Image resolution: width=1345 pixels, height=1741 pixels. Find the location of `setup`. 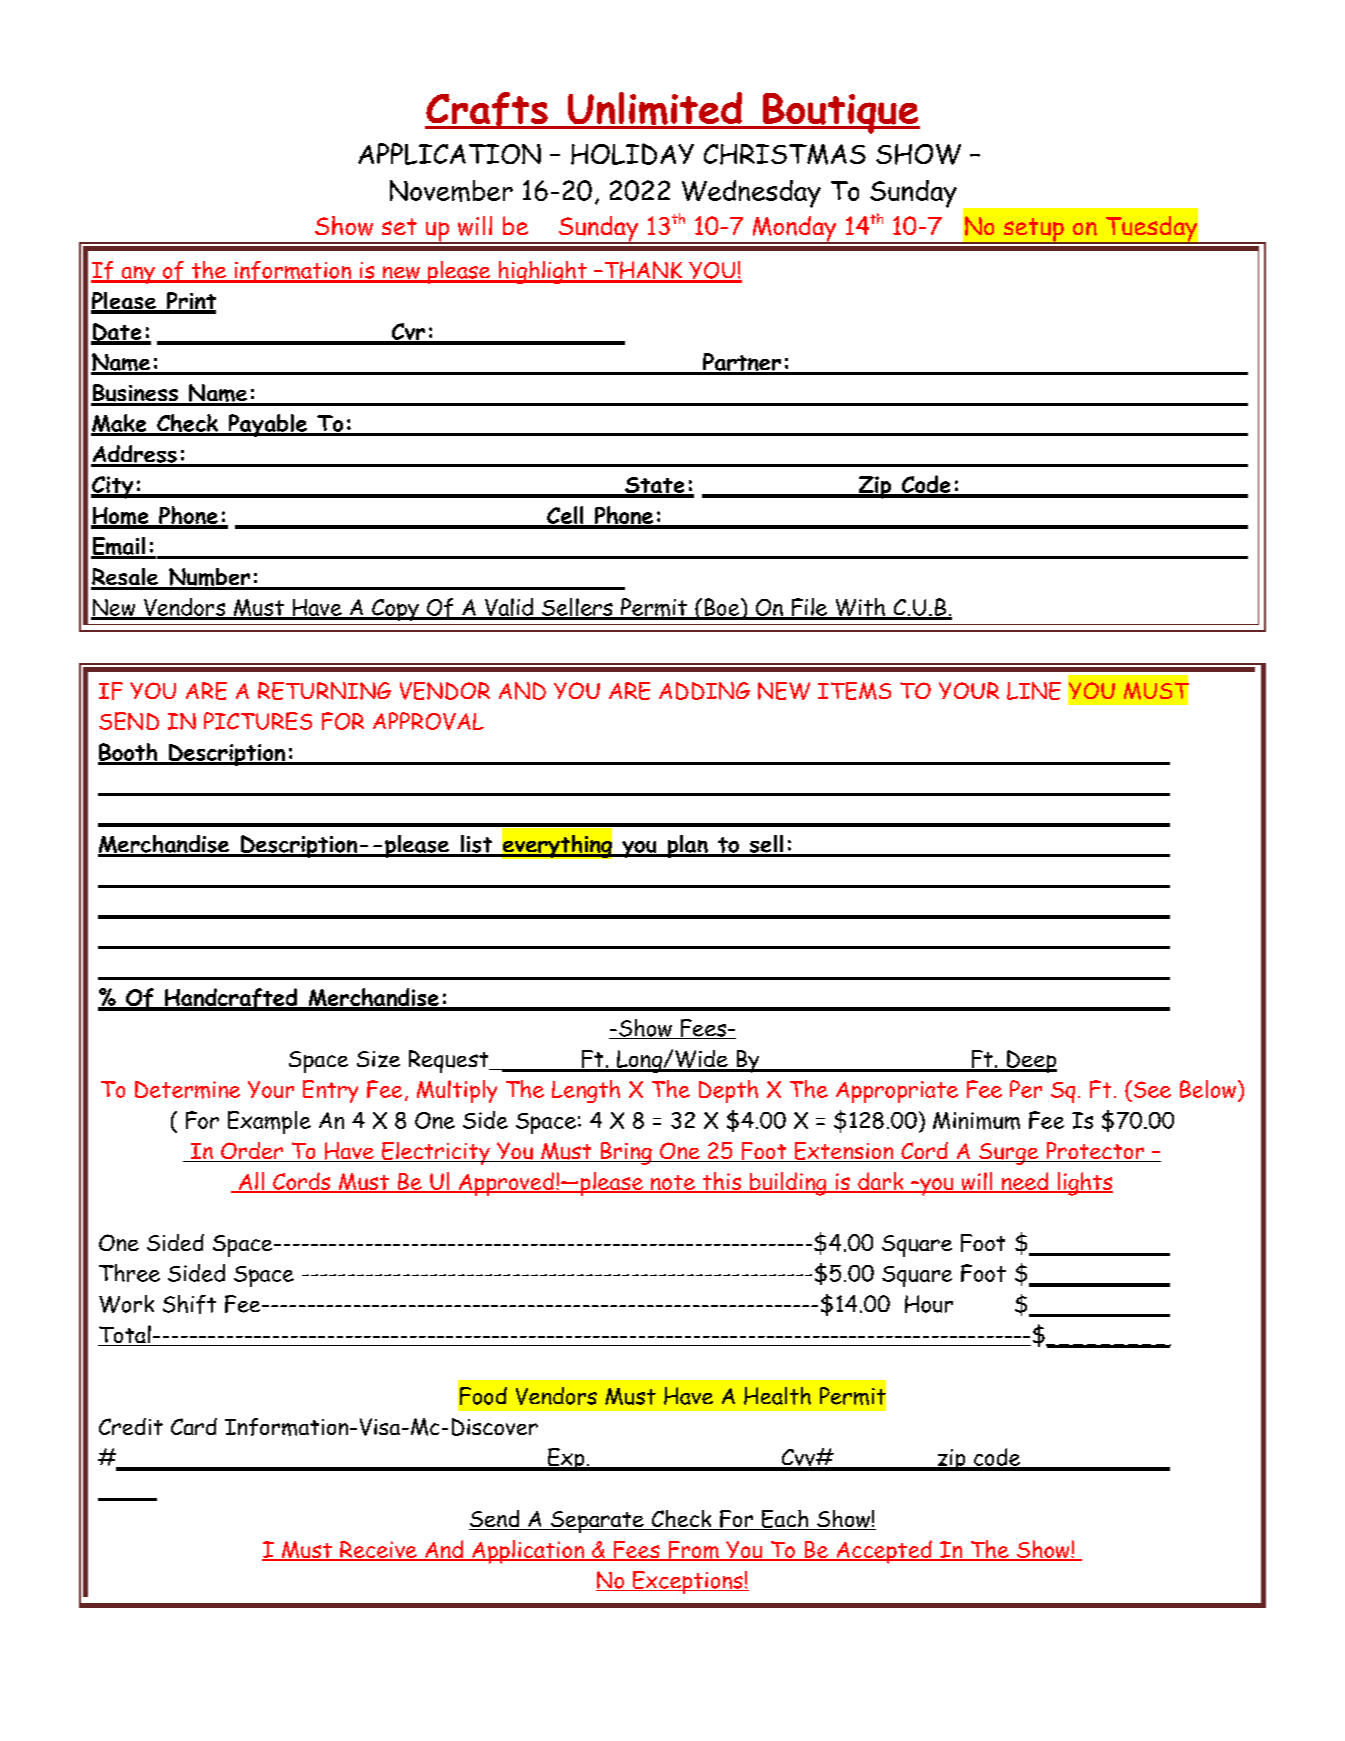

setup is located at coordinates (1033, 231).
